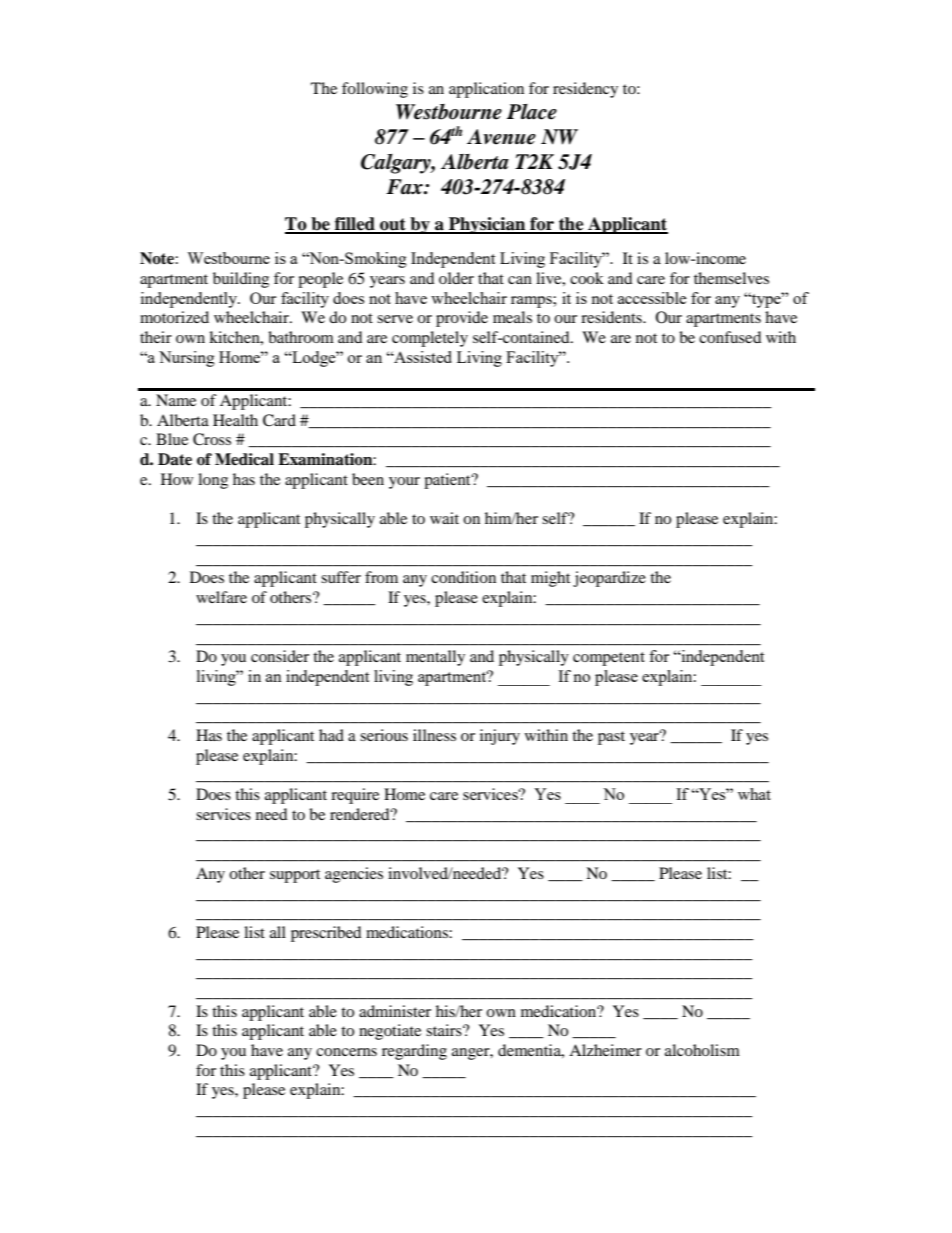 Image resolution: width=952 pixels, height=1233 pixels. I want to click on patient, so click(448, 481).
